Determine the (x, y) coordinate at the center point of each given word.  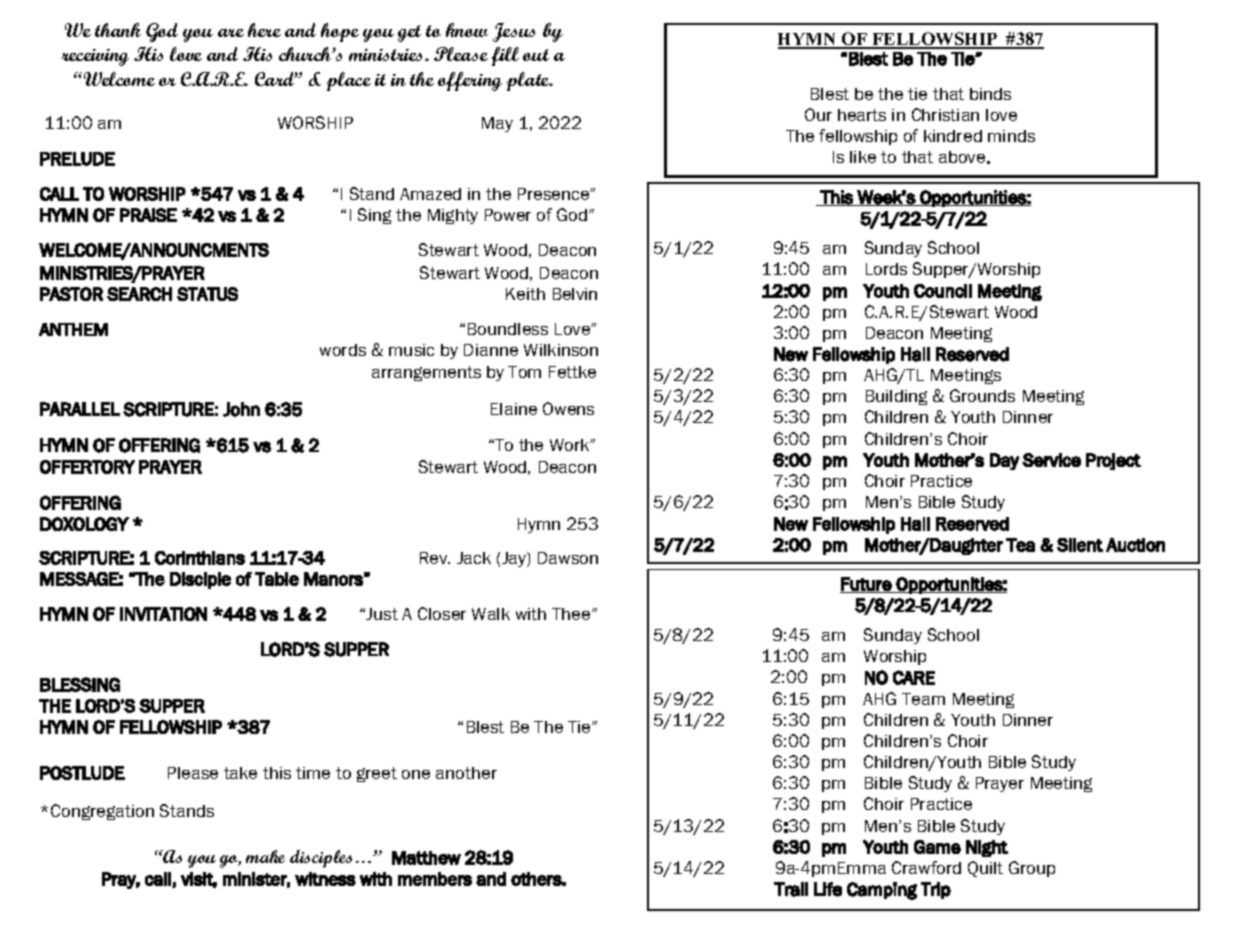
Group (1032, 869)
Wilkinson (561, 350)
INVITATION (163, 614)
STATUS (207, 294)
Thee (572, 614)
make (265, 856)
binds (990, 94)
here (264, 30)
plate (529, 81)
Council (943, 291)
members (435, 879)
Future (866, 585)
